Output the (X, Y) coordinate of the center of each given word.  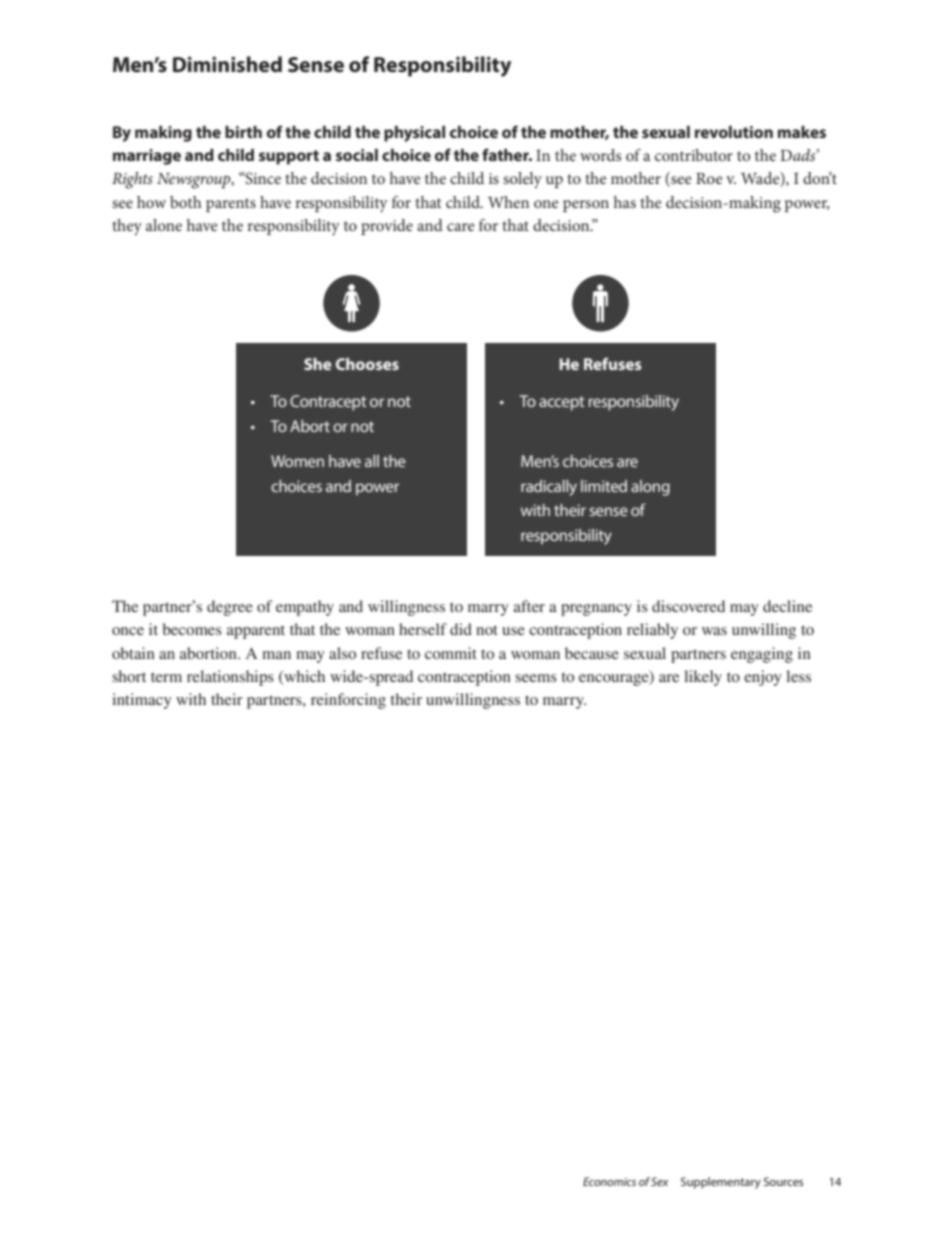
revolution (734, 132)
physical (414, 134)
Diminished (227, 64)
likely (703, 678)
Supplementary (721, 1183)
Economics (609, 1181)
